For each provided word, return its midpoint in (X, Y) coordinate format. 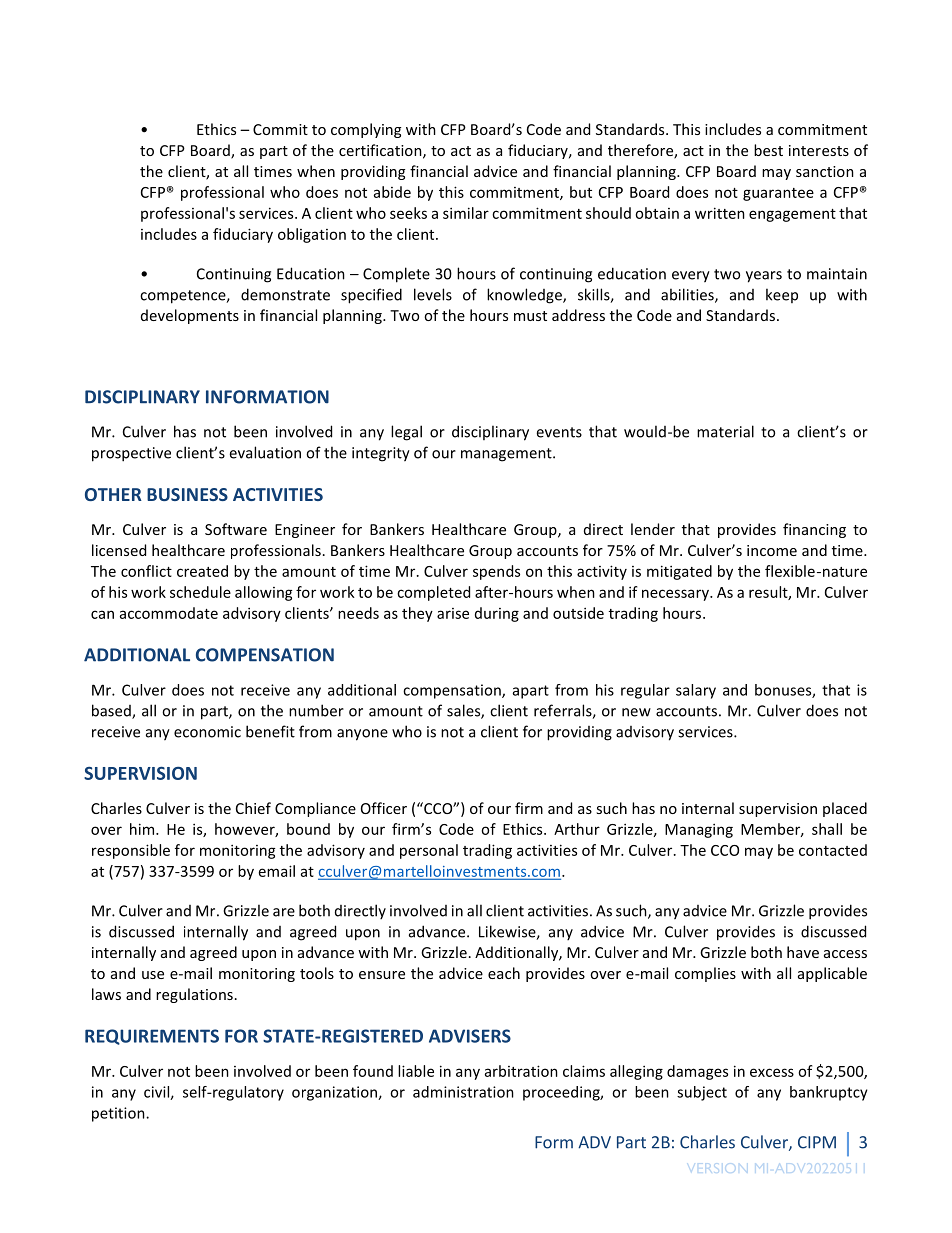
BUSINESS (187, 494)
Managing (699, 830)
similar (466, 213)
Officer (384, 808)
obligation (312, 235)
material (725, 431)
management (507, 455)
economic (207, 732)
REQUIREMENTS (152, 1037)
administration (463, 1092)
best (768, 150)
